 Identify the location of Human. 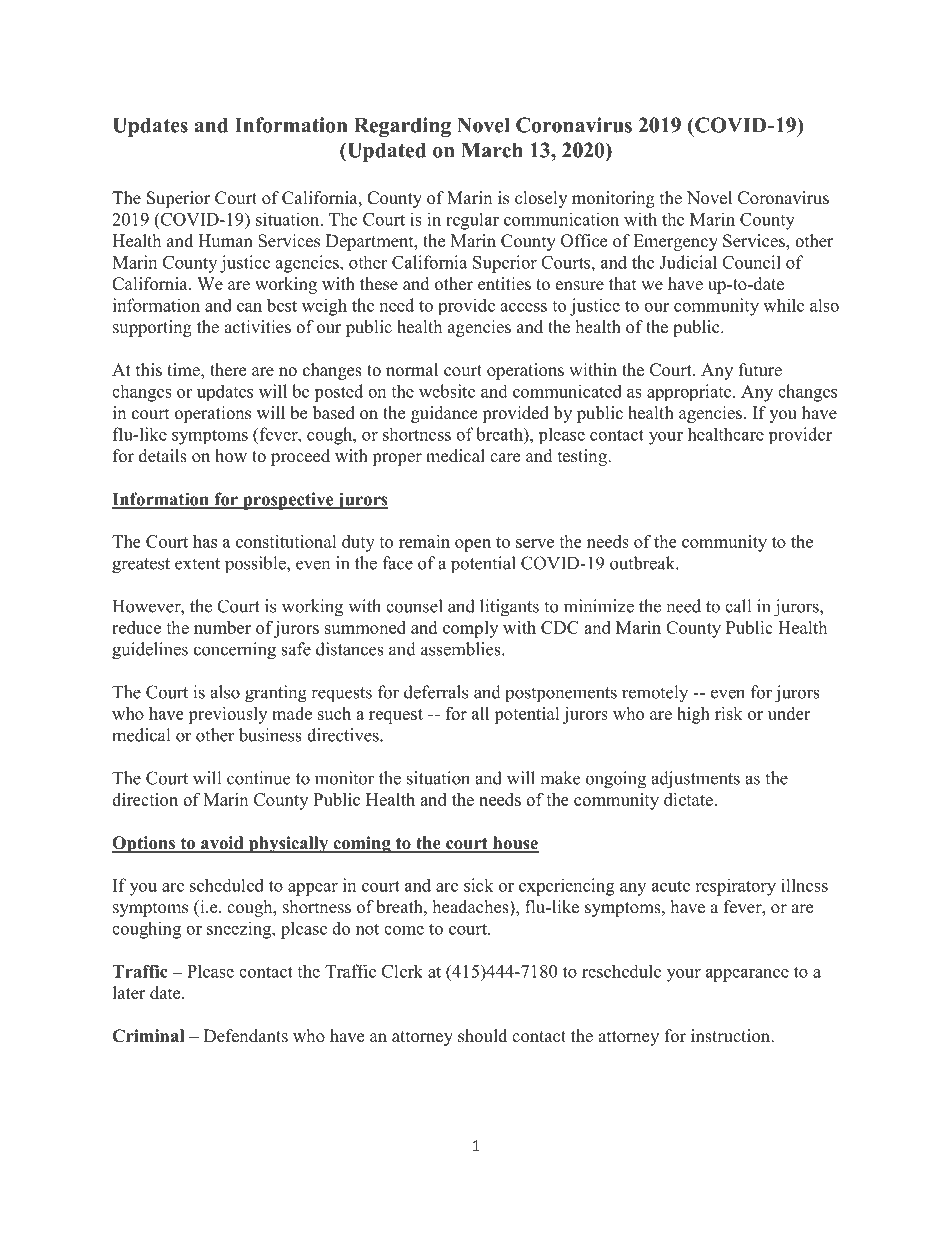
(225, 241).
